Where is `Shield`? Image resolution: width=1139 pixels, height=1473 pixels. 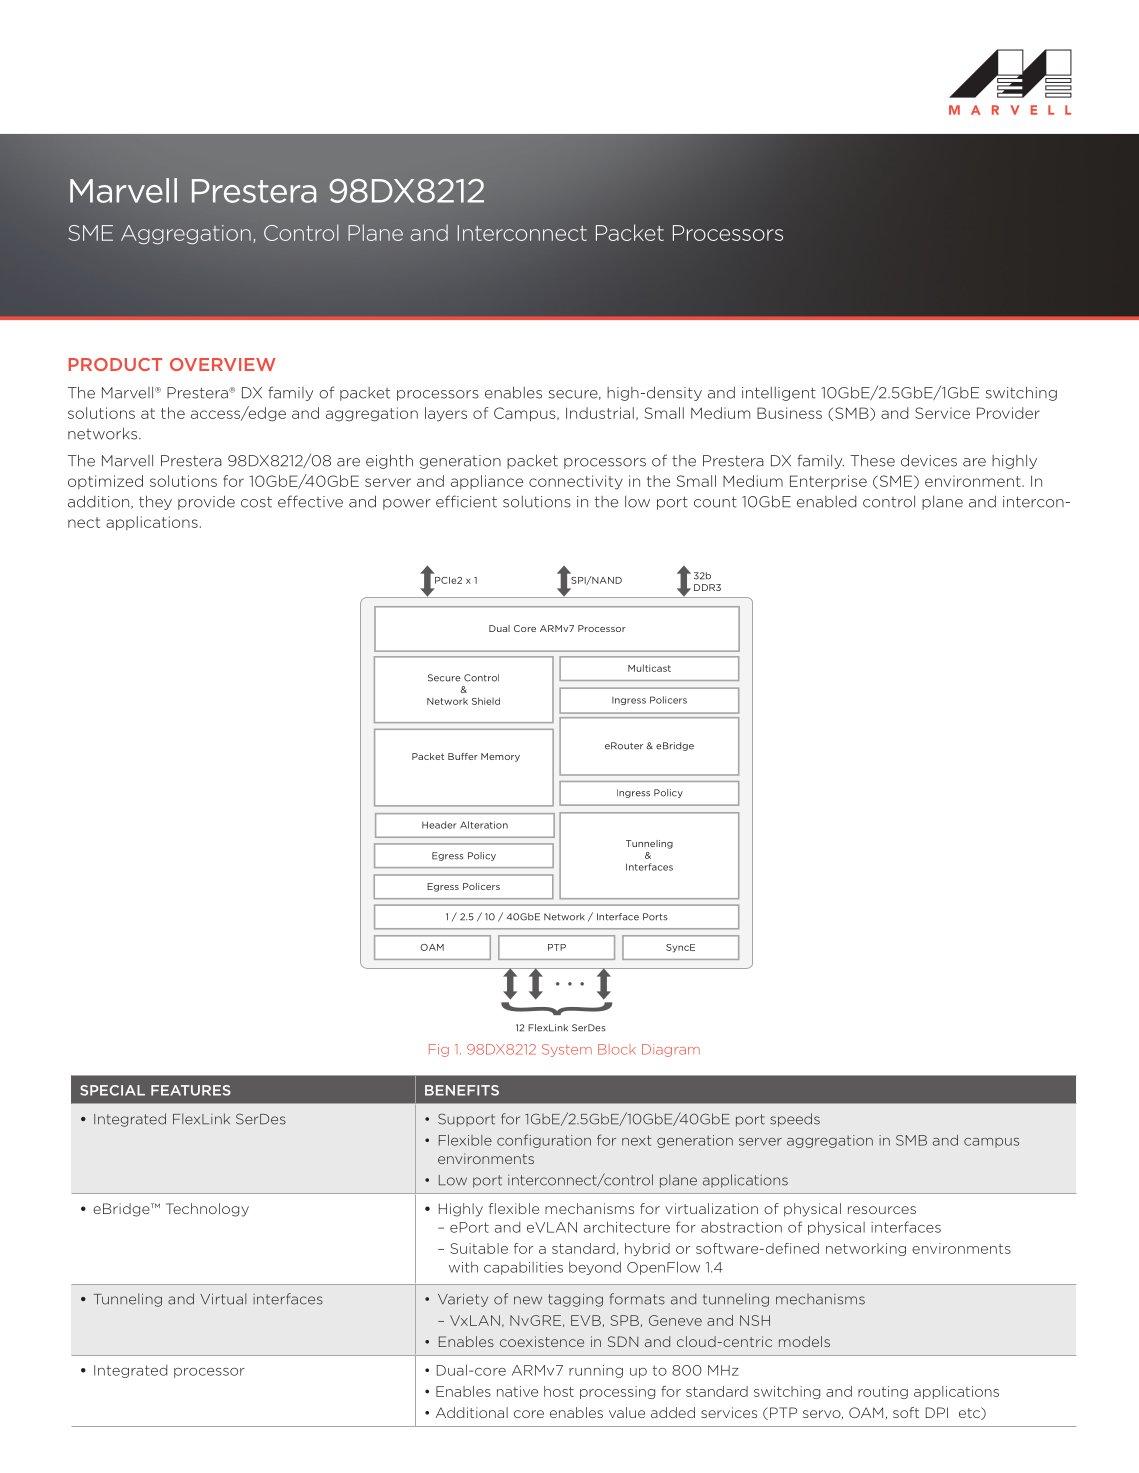
Shield is located at coordinates (486, 701).
